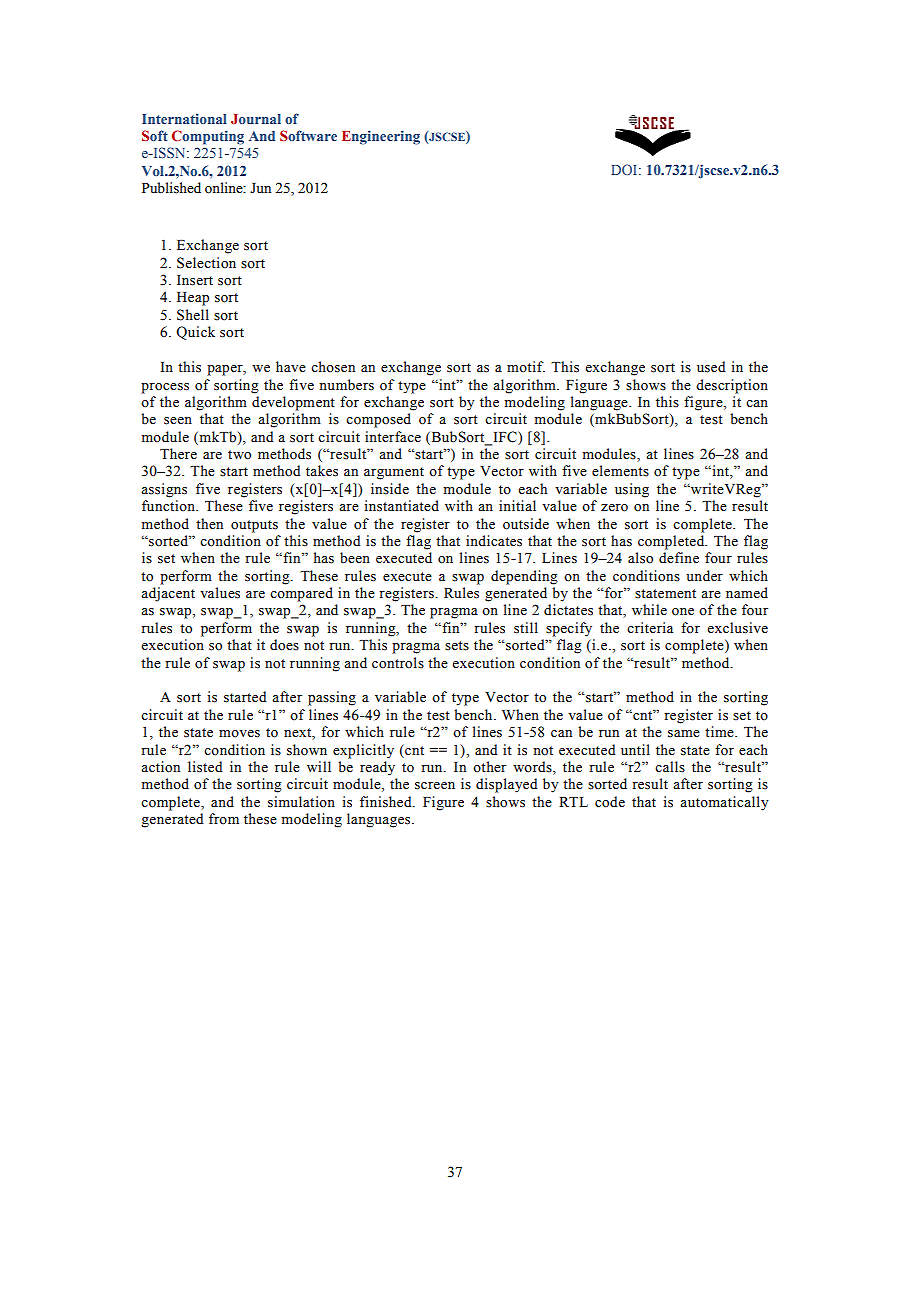 The height and width of the screenshot is (1308, 924). Describe the element at coordinates (394, 473) in the screenshot. I see `argument` at that location.
